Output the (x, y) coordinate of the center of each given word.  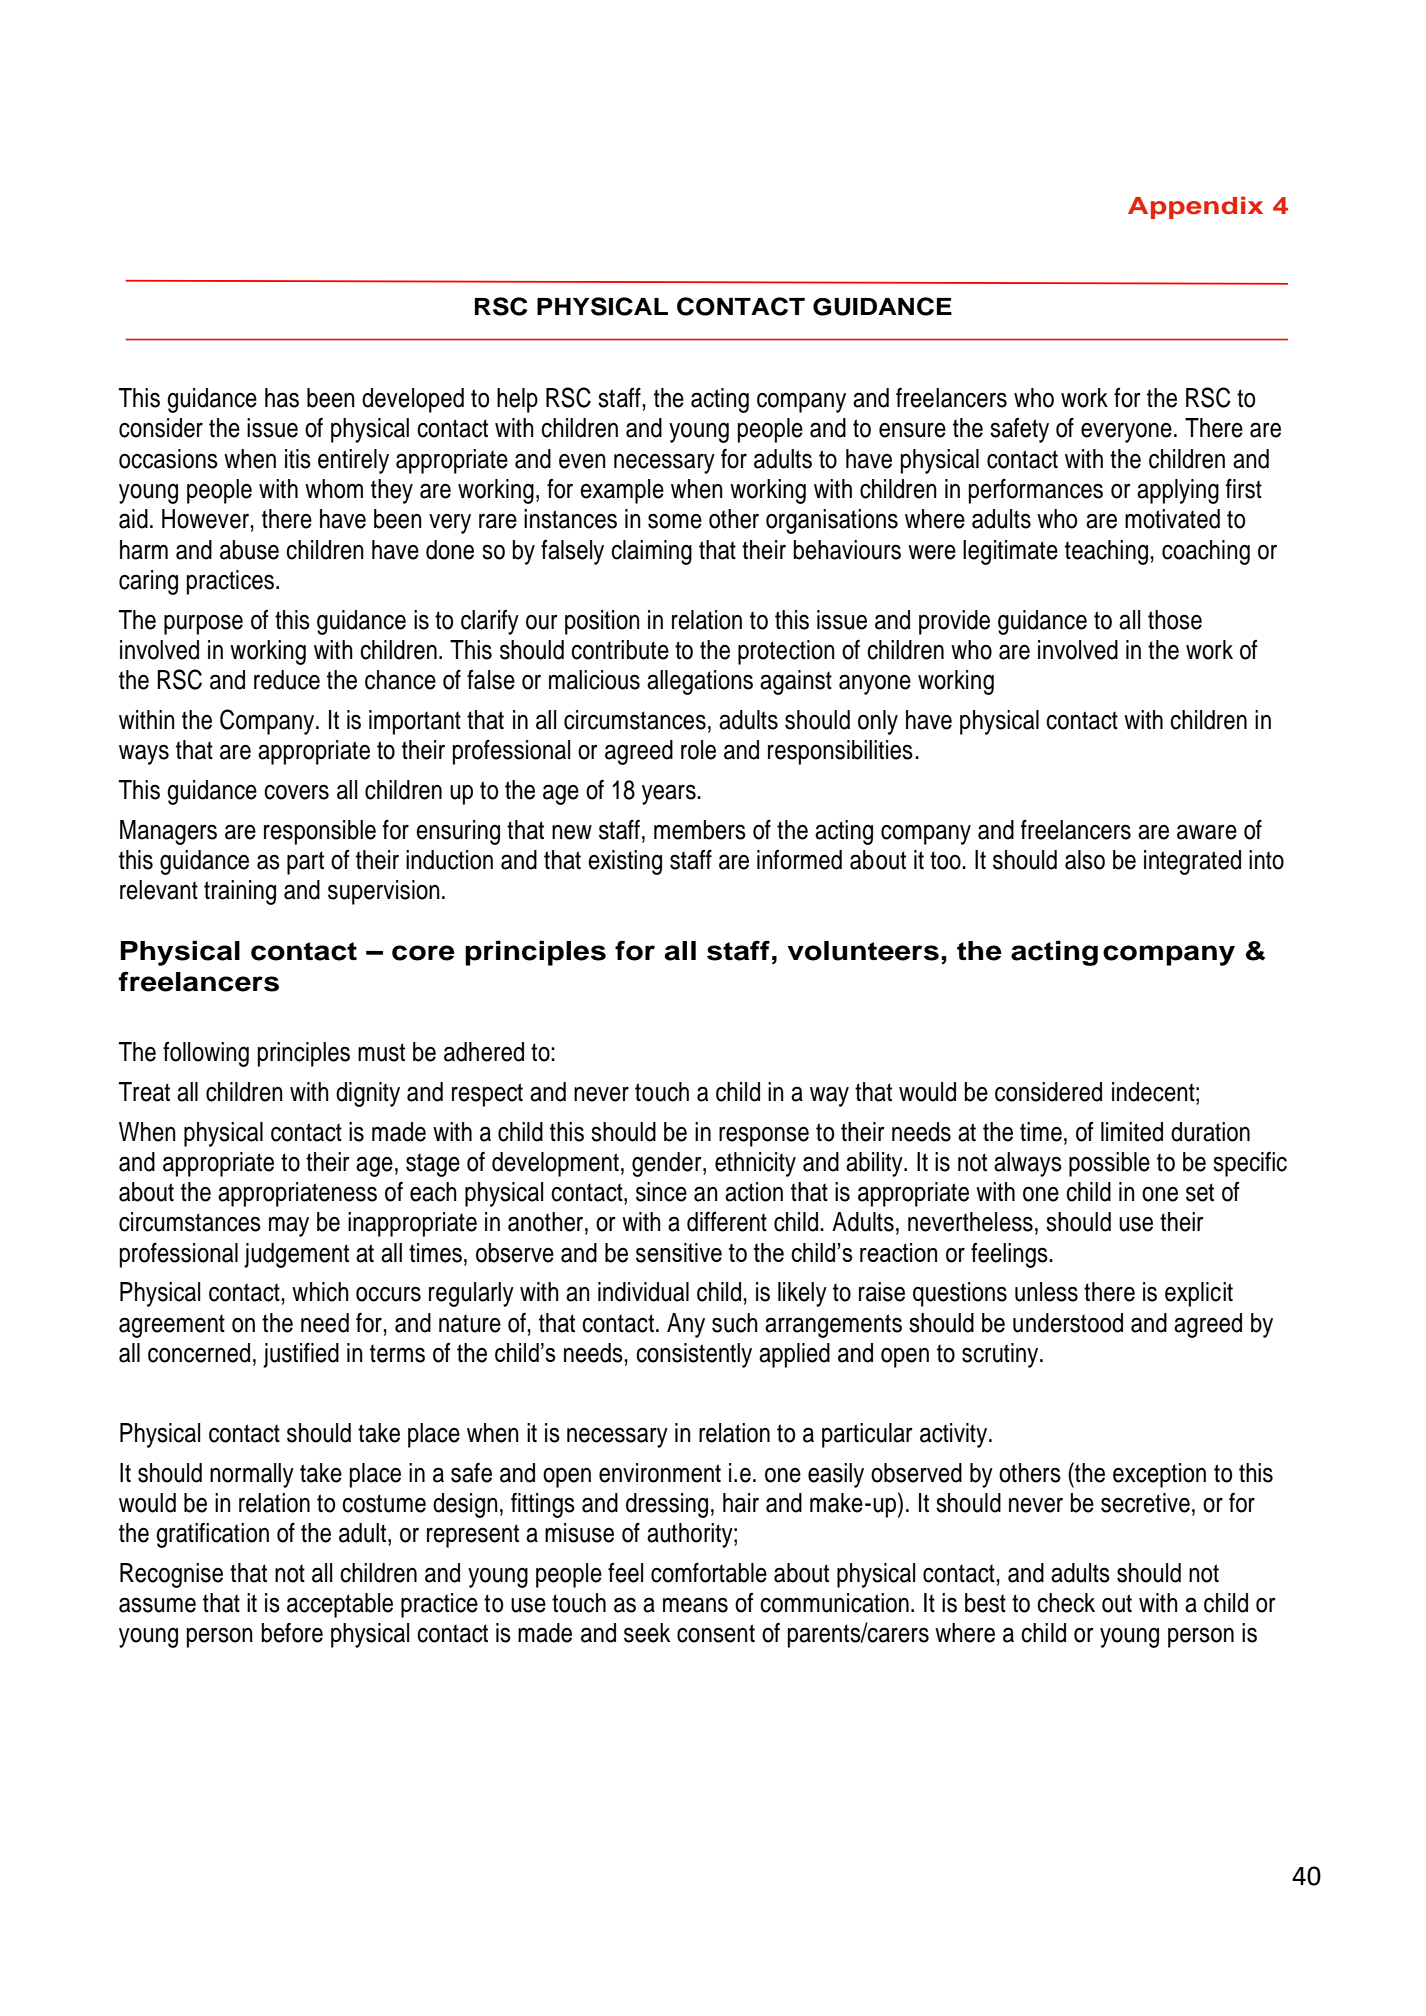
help (517, 400)
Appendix (1195, 207)
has (282, 398)
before (292, 1632)
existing (625, 862)
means (695, 1605)
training (240, 892)
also (1085, 860)
